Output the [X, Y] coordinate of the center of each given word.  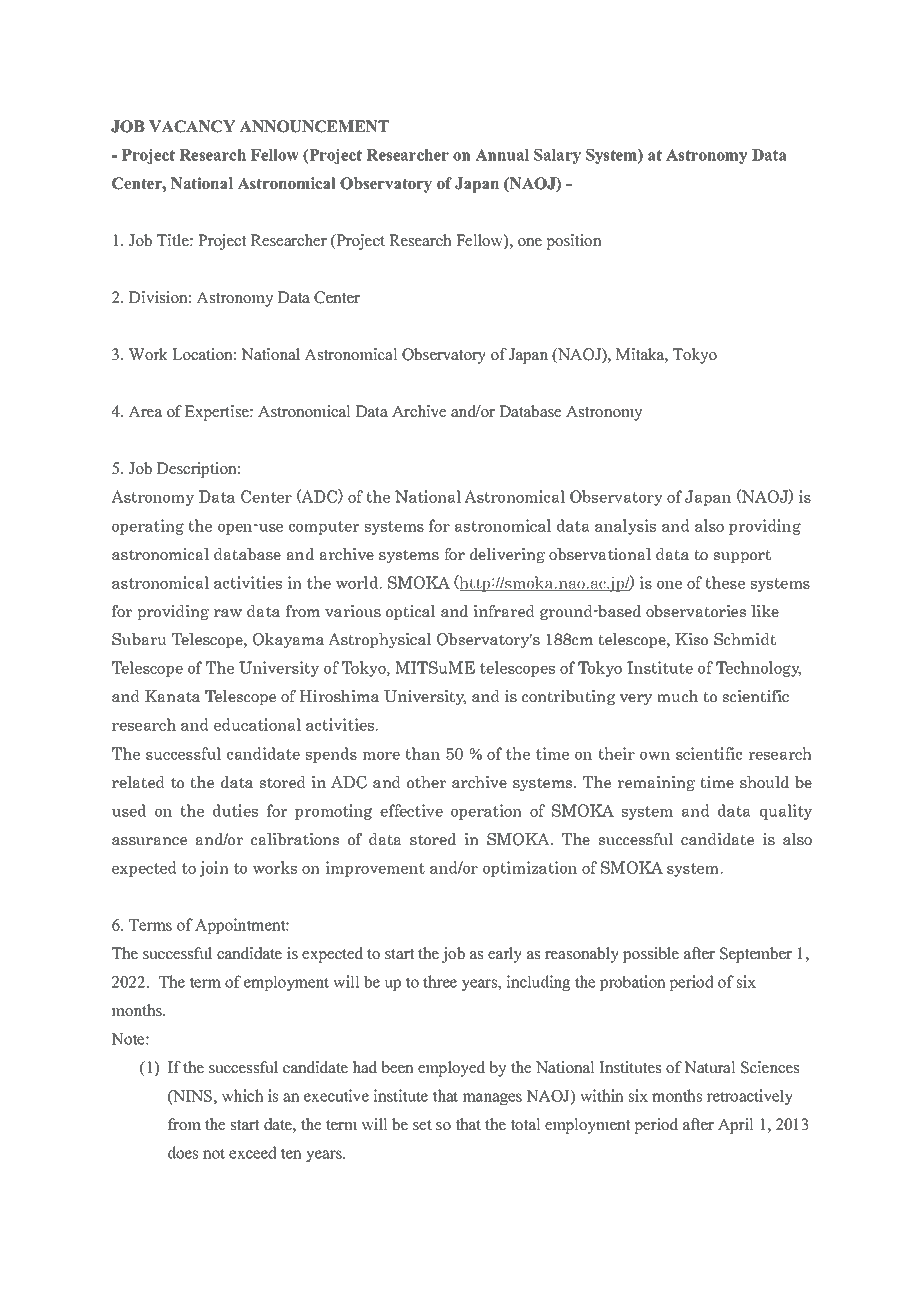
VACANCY [192, 126]
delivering [507, 555]
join [214, 869]
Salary [557, 156]
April [736, 1126]
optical [411, 612]
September [756, 955]
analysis [625, 527]
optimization [530, 869]
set [422, 1125]
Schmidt [745, 639]
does [183, 1152]
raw [228, 613]
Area [145, 411]
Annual [502, 155]
